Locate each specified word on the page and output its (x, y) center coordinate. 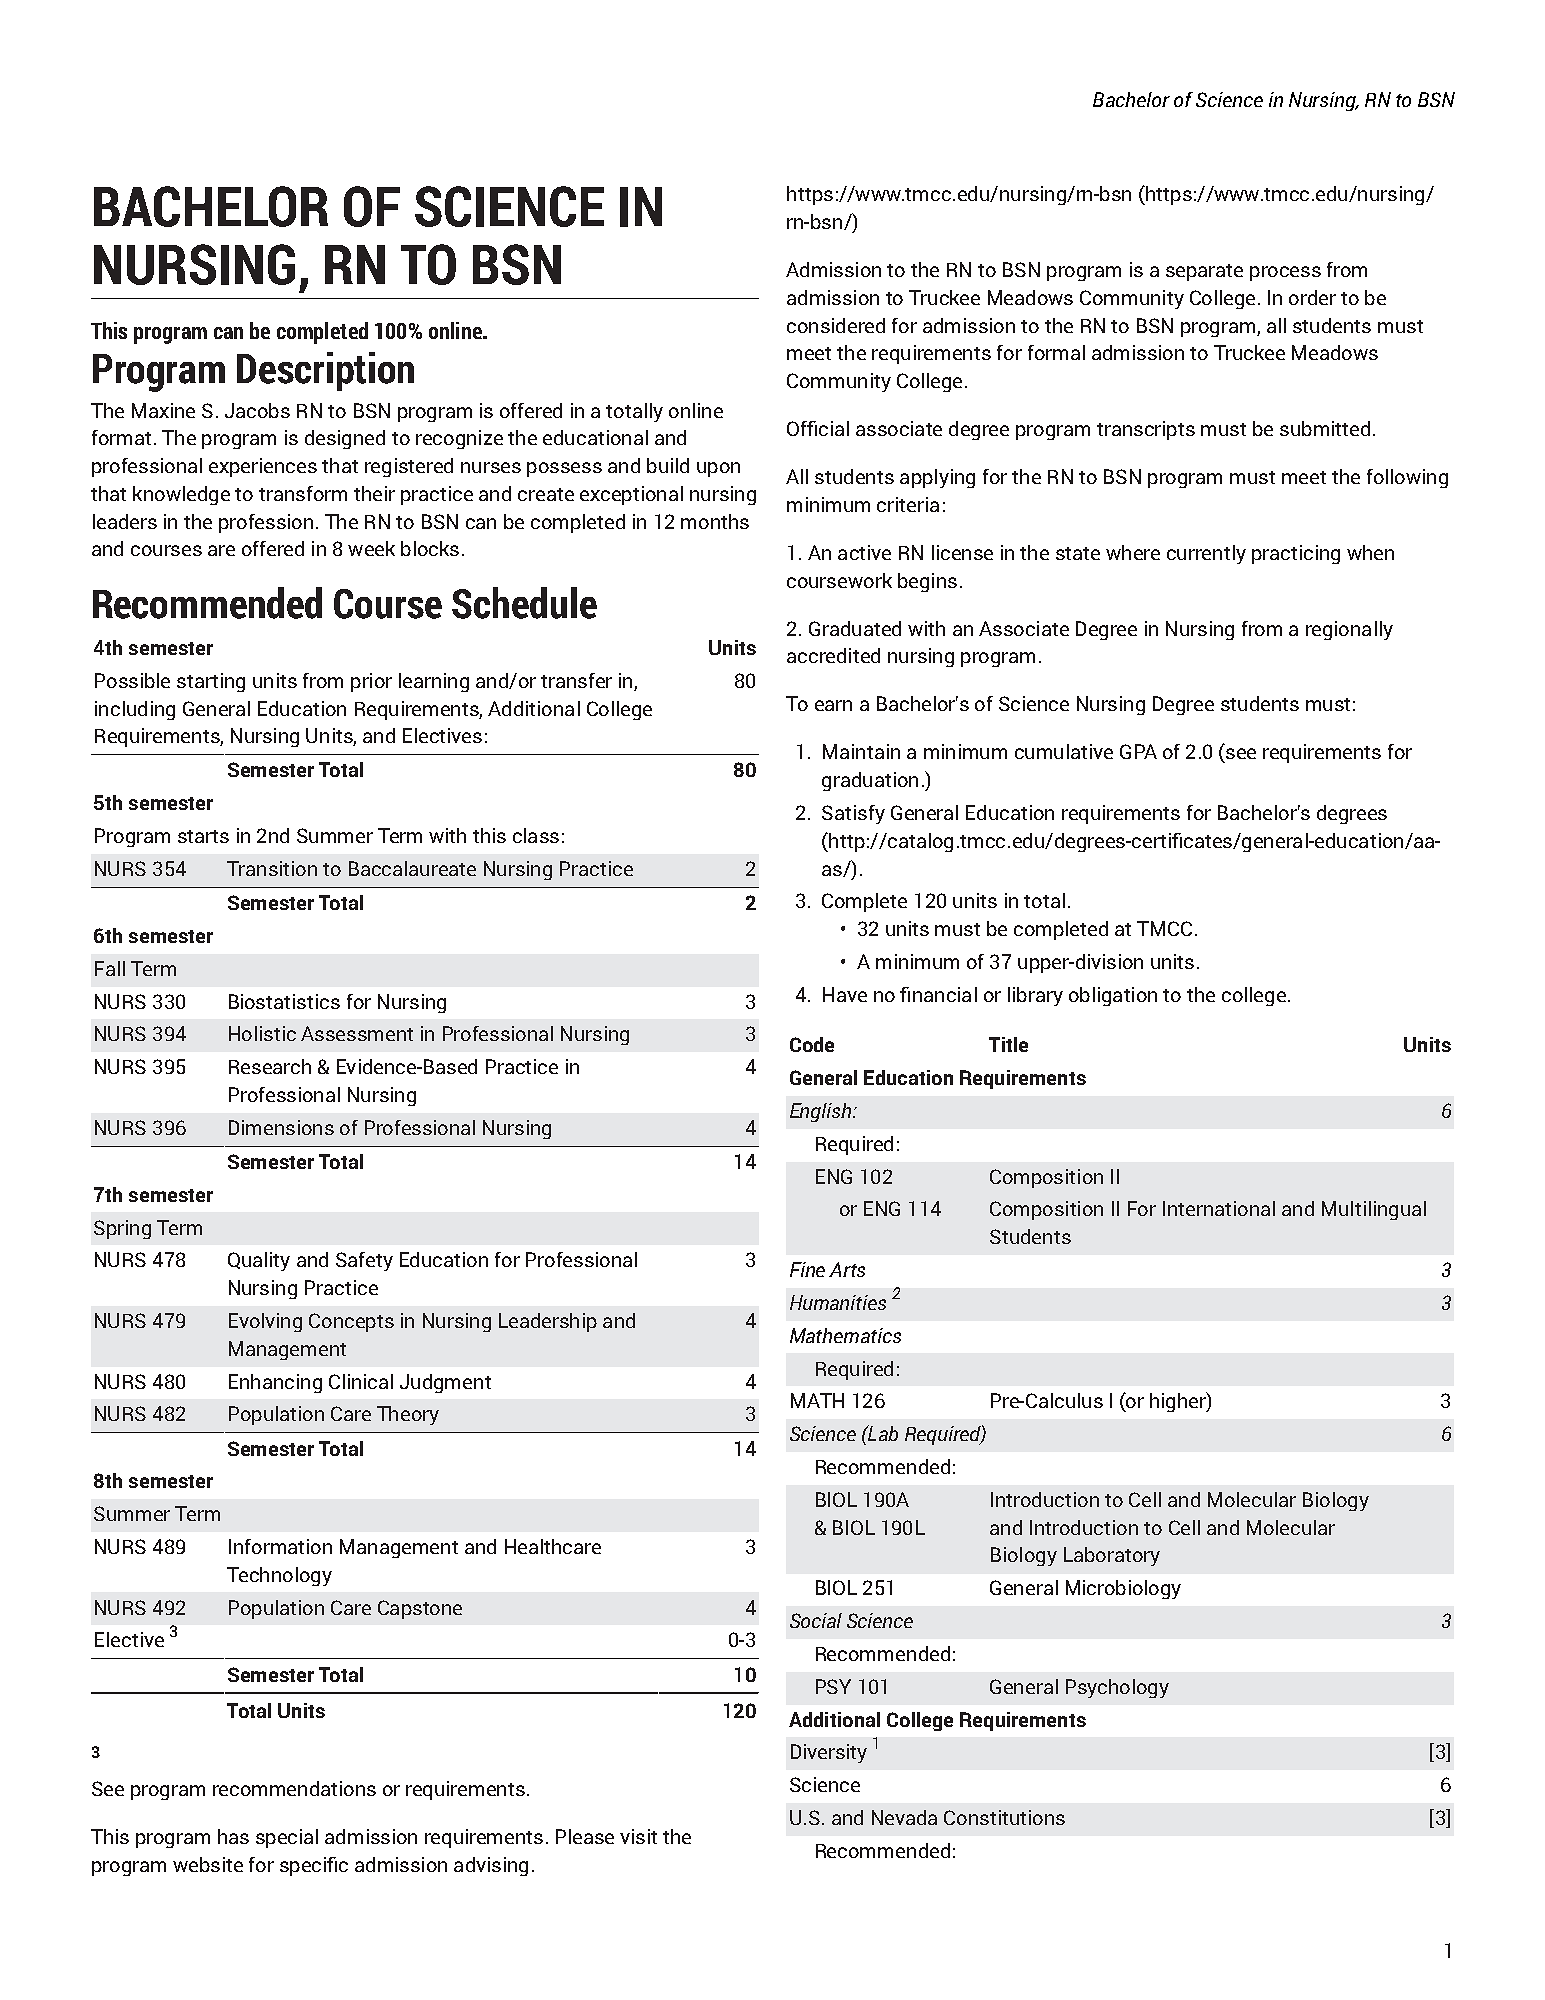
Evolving (265, 1322)
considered (836, 325)
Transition (272, 868)
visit (638, 1836)
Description (325, 371)
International (1219, 1208)
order (1312, 297)
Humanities (838, 1302)
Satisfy (853, 814)
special (287, 1838)
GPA (1138, 751)
